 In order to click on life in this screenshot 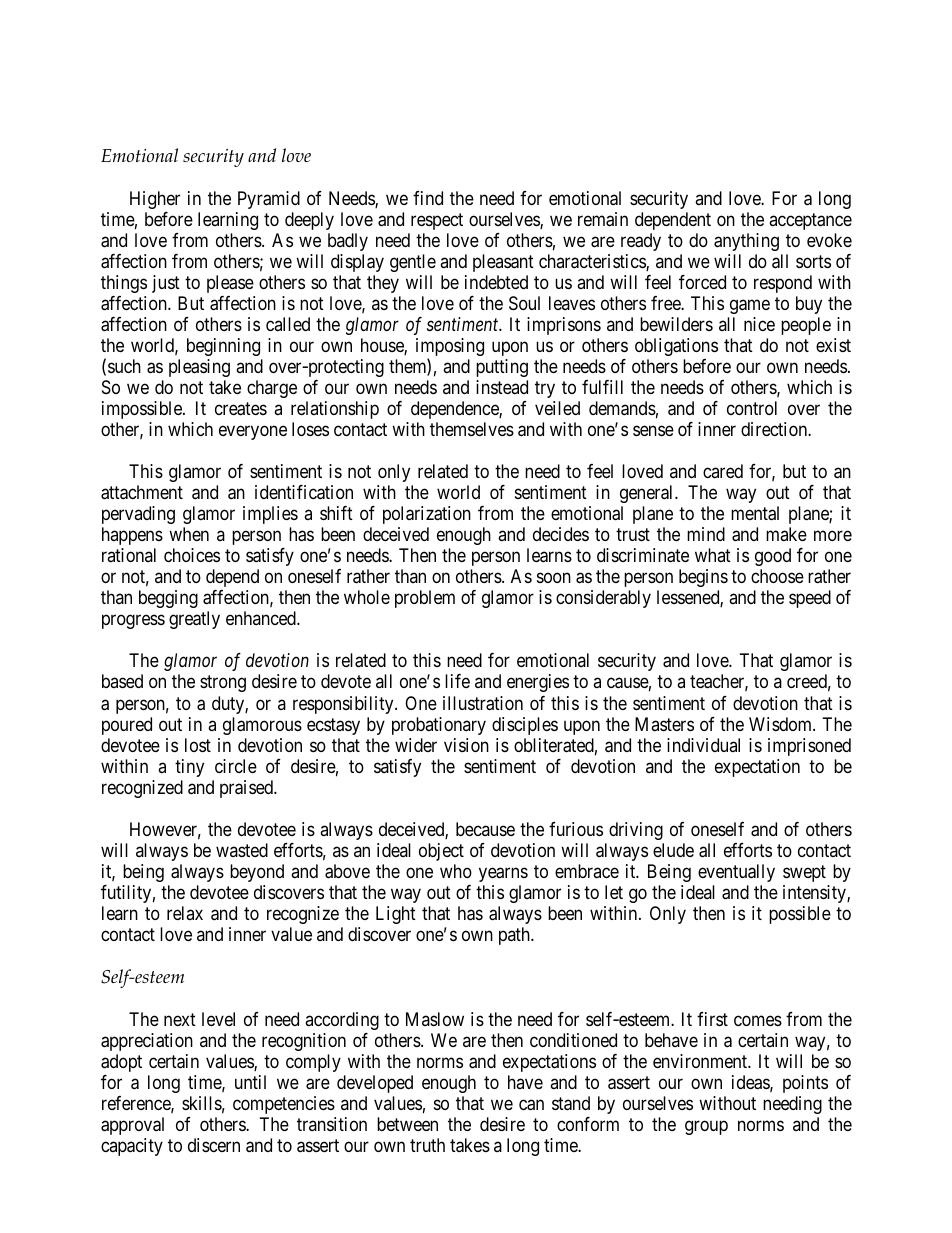, I will do `click(457, 681)`.
